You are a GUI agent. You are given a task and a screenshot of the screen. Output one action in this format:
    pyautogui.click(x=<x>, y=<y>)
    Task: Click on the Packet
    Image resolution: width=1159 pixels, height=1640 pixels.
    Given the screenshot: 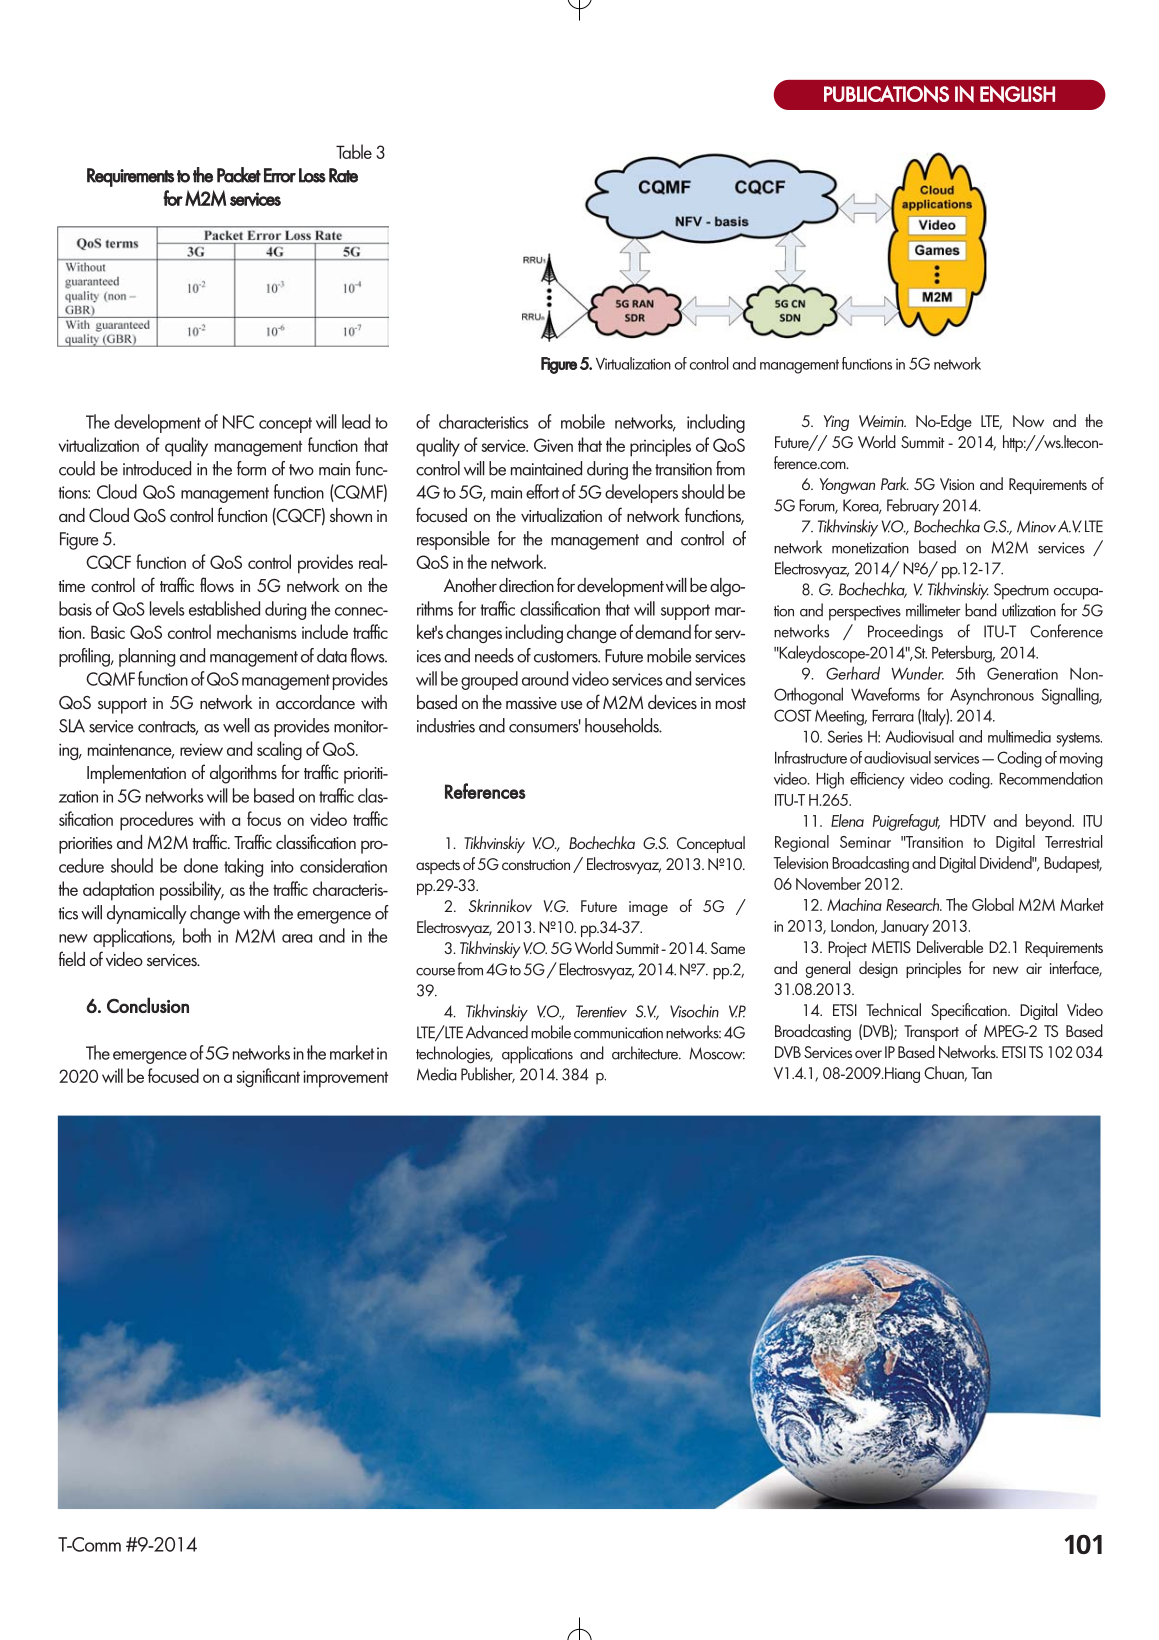 What is the action you would take?
    pyautogui.click(x=239, y=175)
